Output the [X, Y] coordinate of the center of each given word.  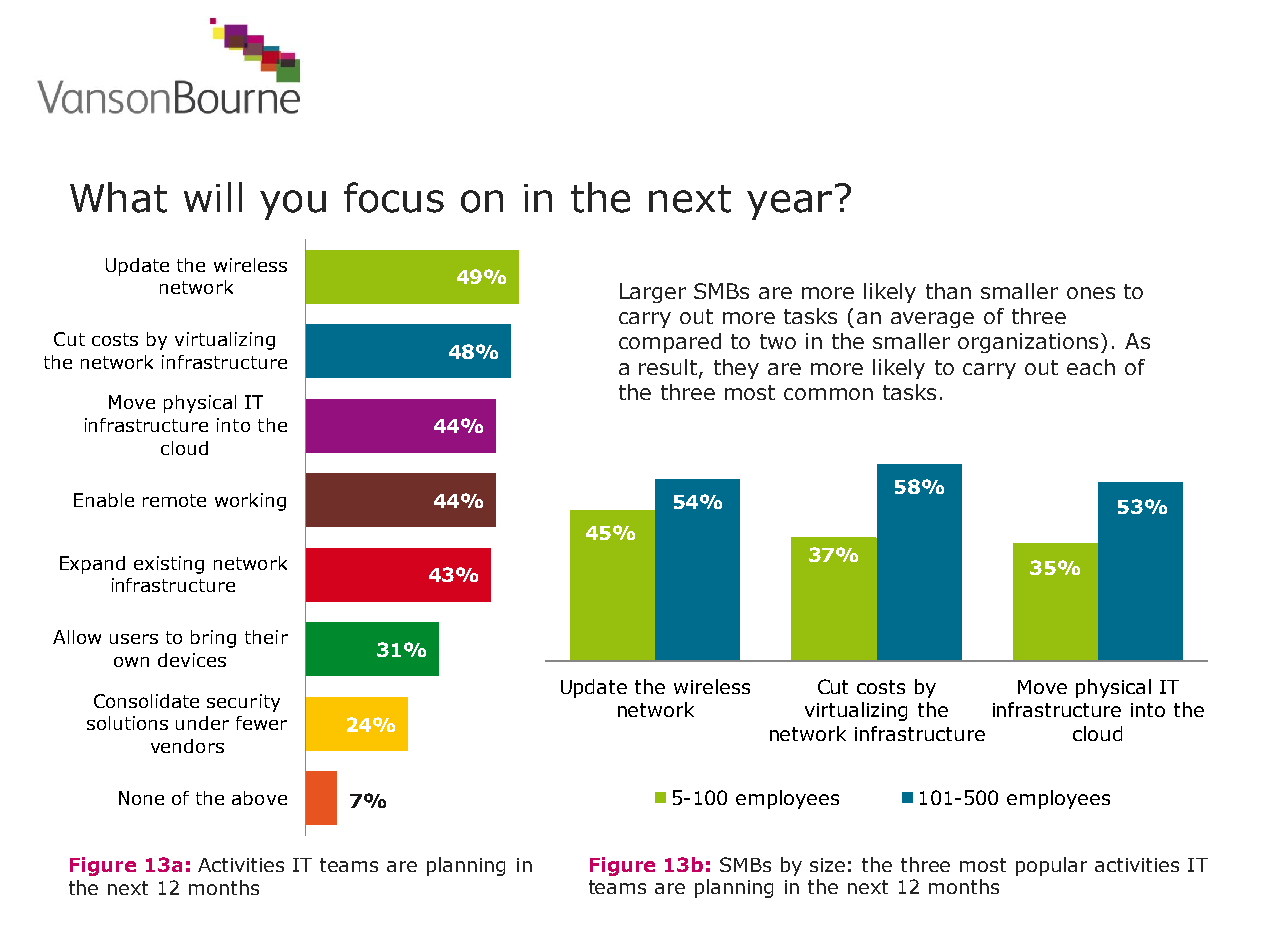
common [828, 394]
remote [174, 500]
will [213, 197]
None [141, 798]
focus [394, 197]
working [250, 502]
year [789, 205]
